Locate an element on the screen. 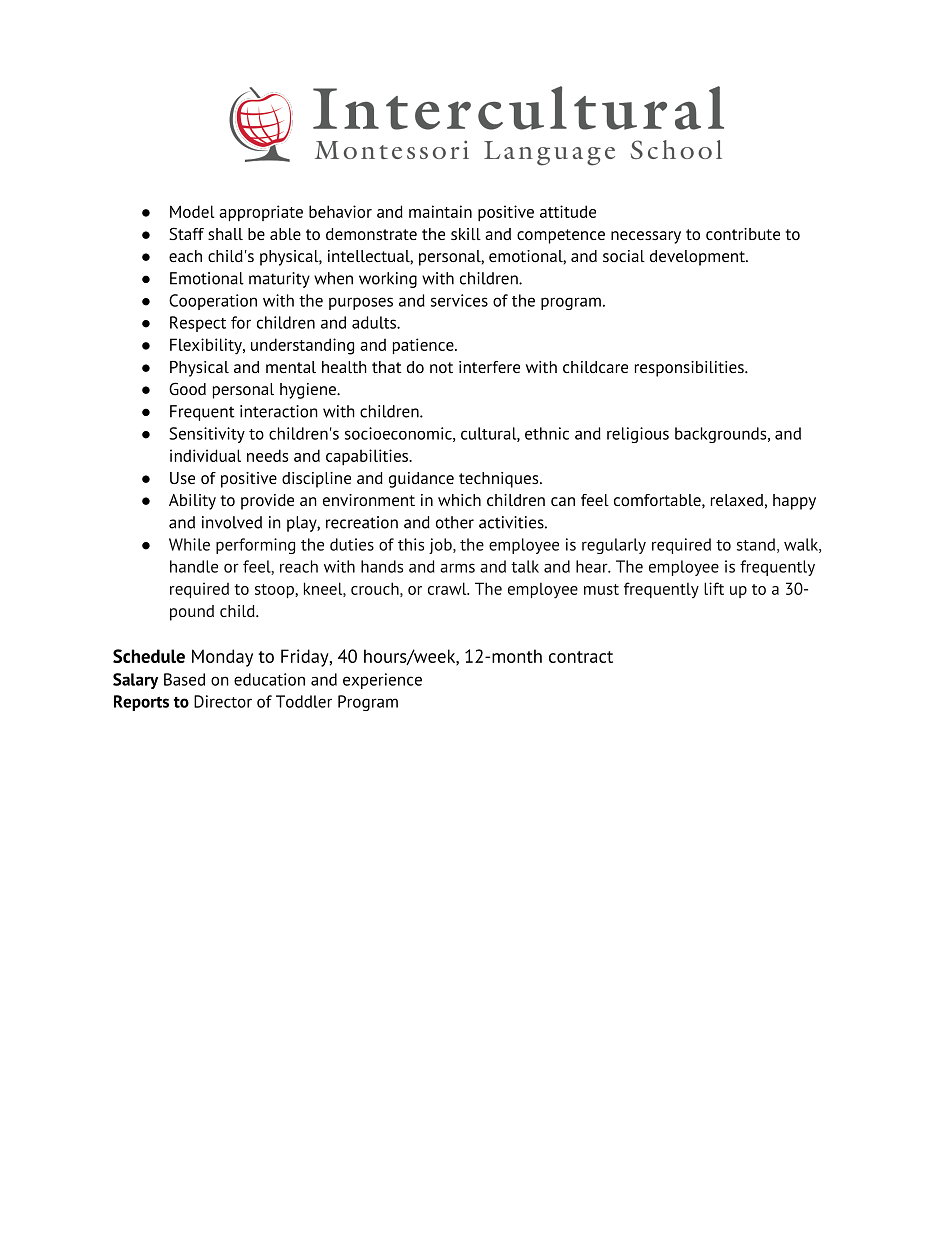 This screenshot has height=1233, width=952. shall is located at coordinates (225, 234).
